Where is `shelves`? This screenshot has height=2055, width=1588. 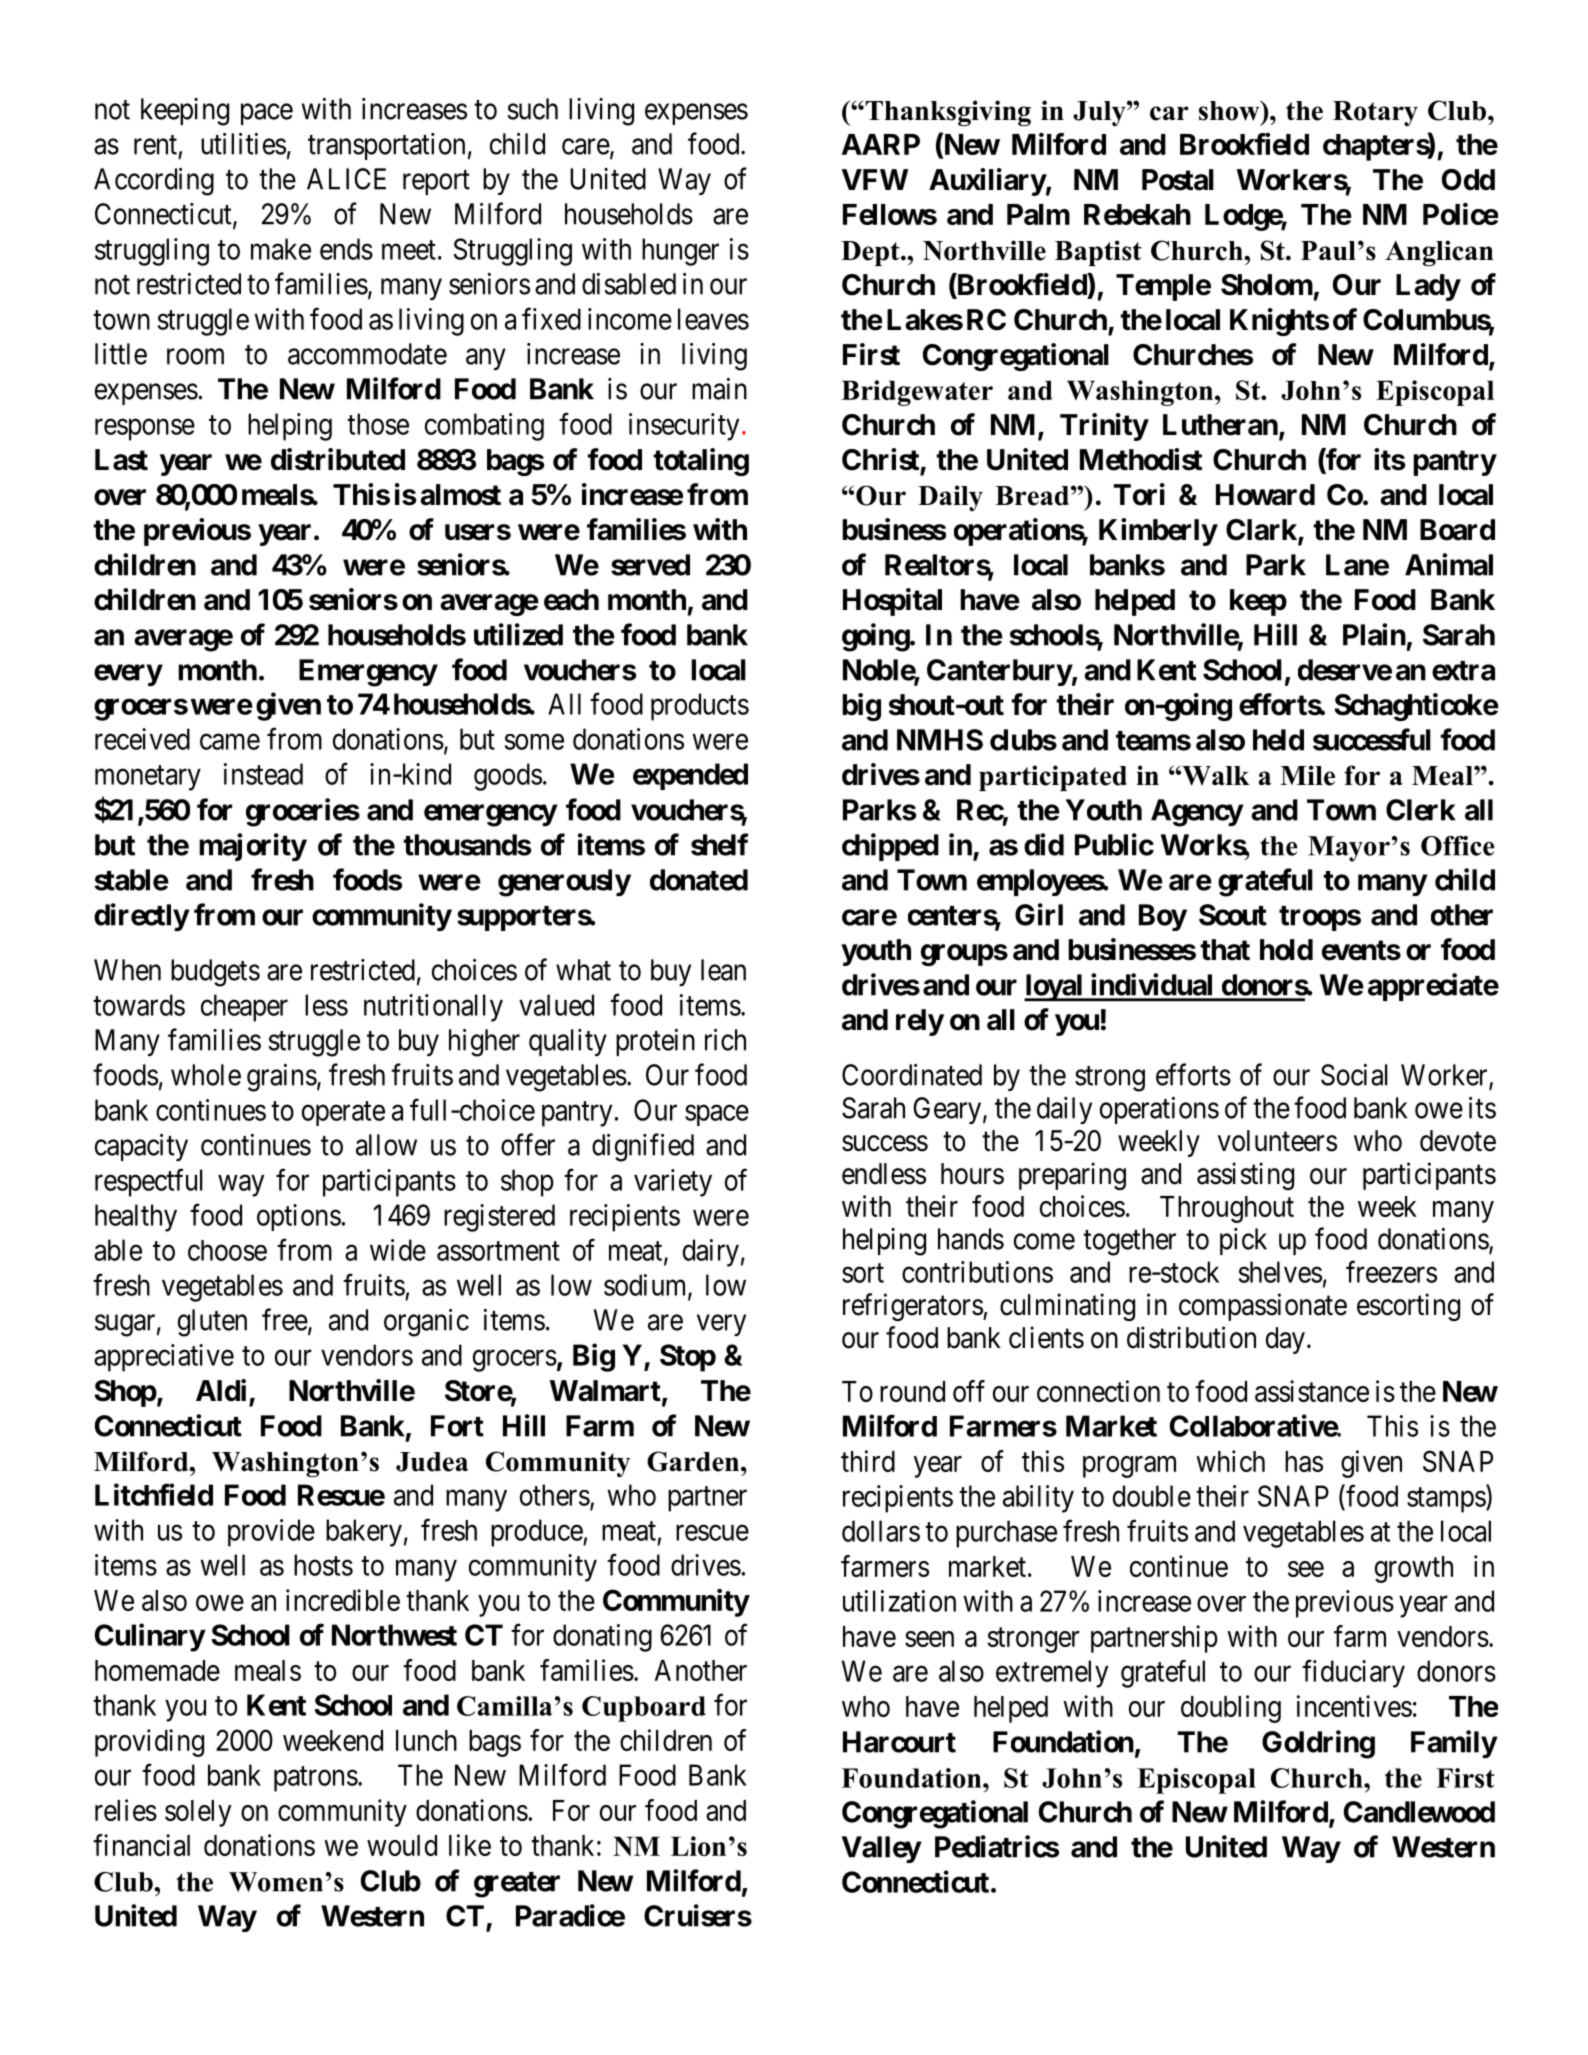 shelves is located at coordinates (1280, 1272).
